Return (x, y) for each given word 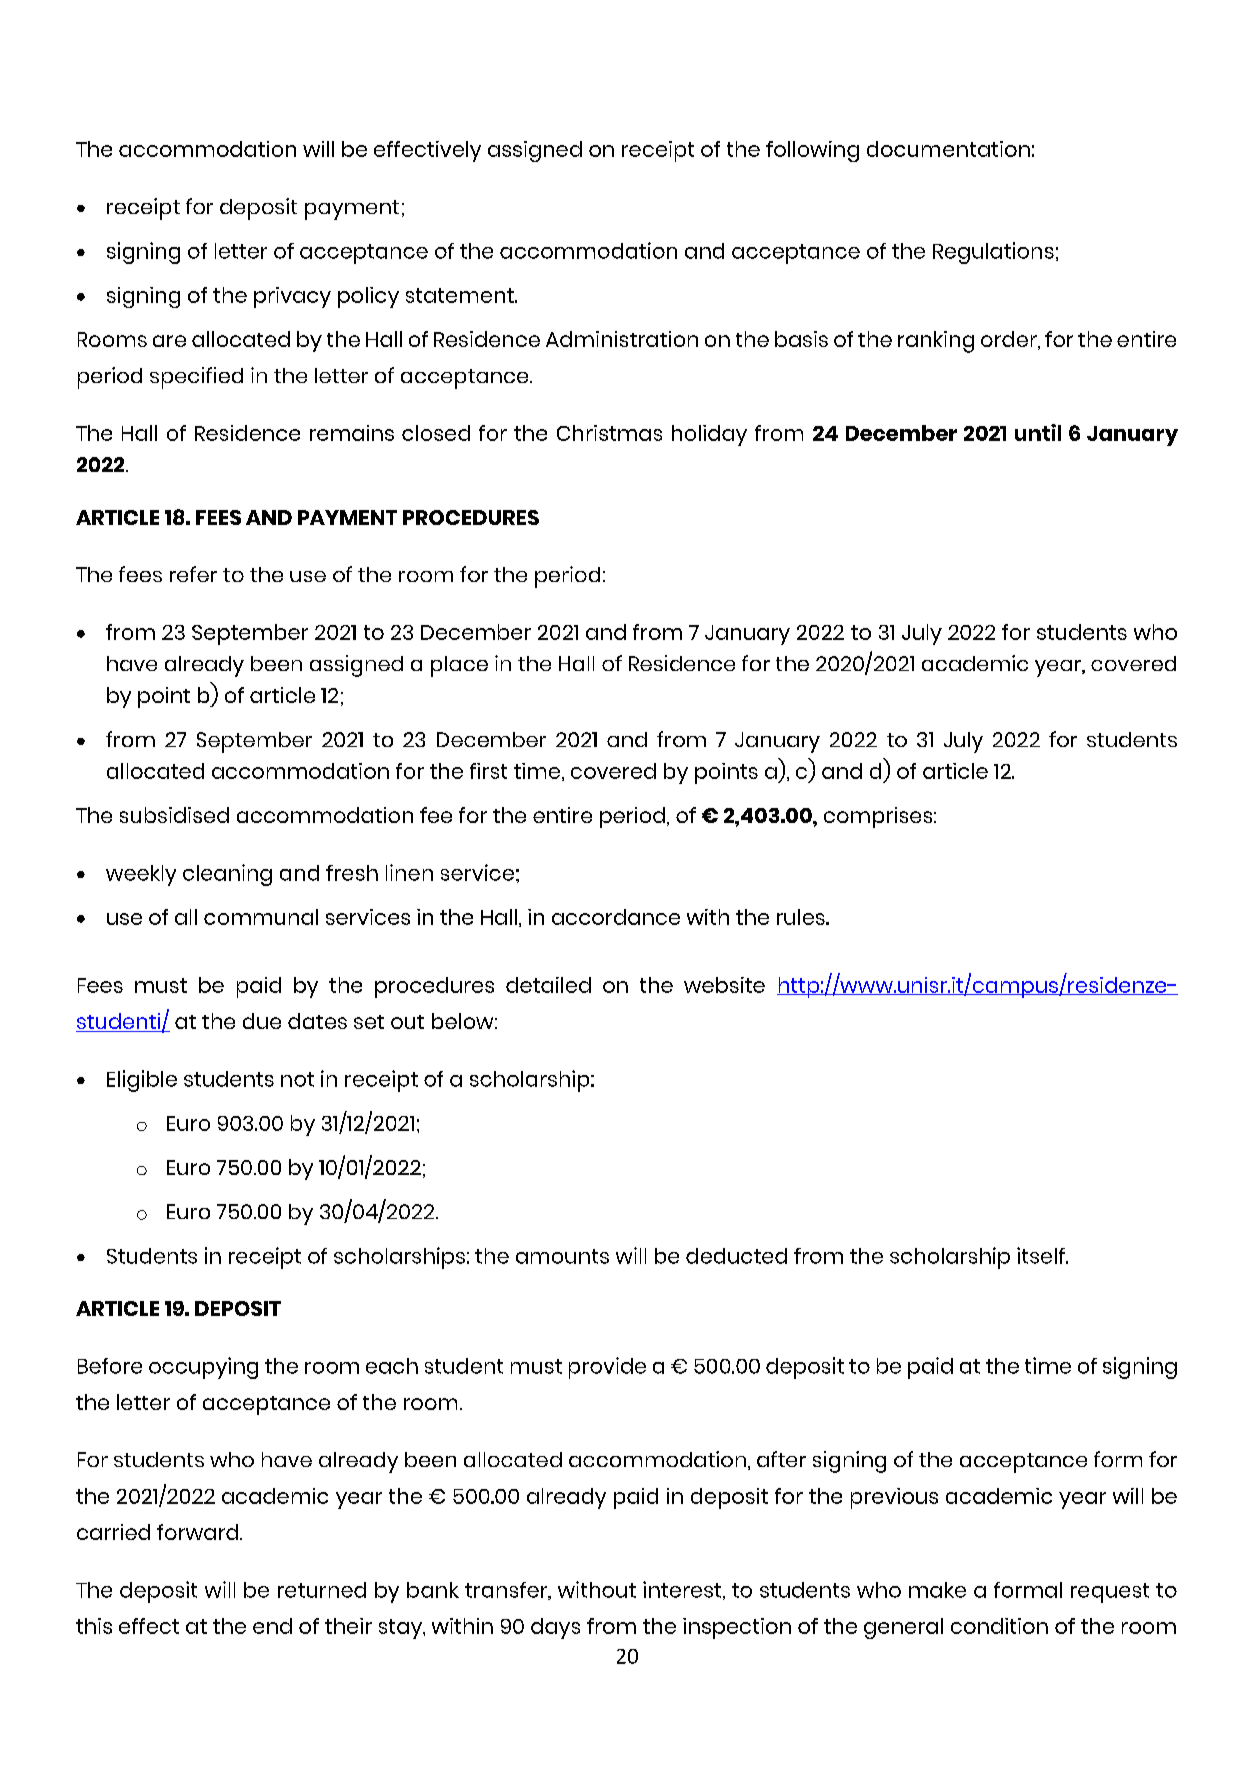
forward (199, 1532)
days (555, 1628)
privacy (292, 297)
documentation (948, 149)
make (937, 1590)
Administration (622, 339)
